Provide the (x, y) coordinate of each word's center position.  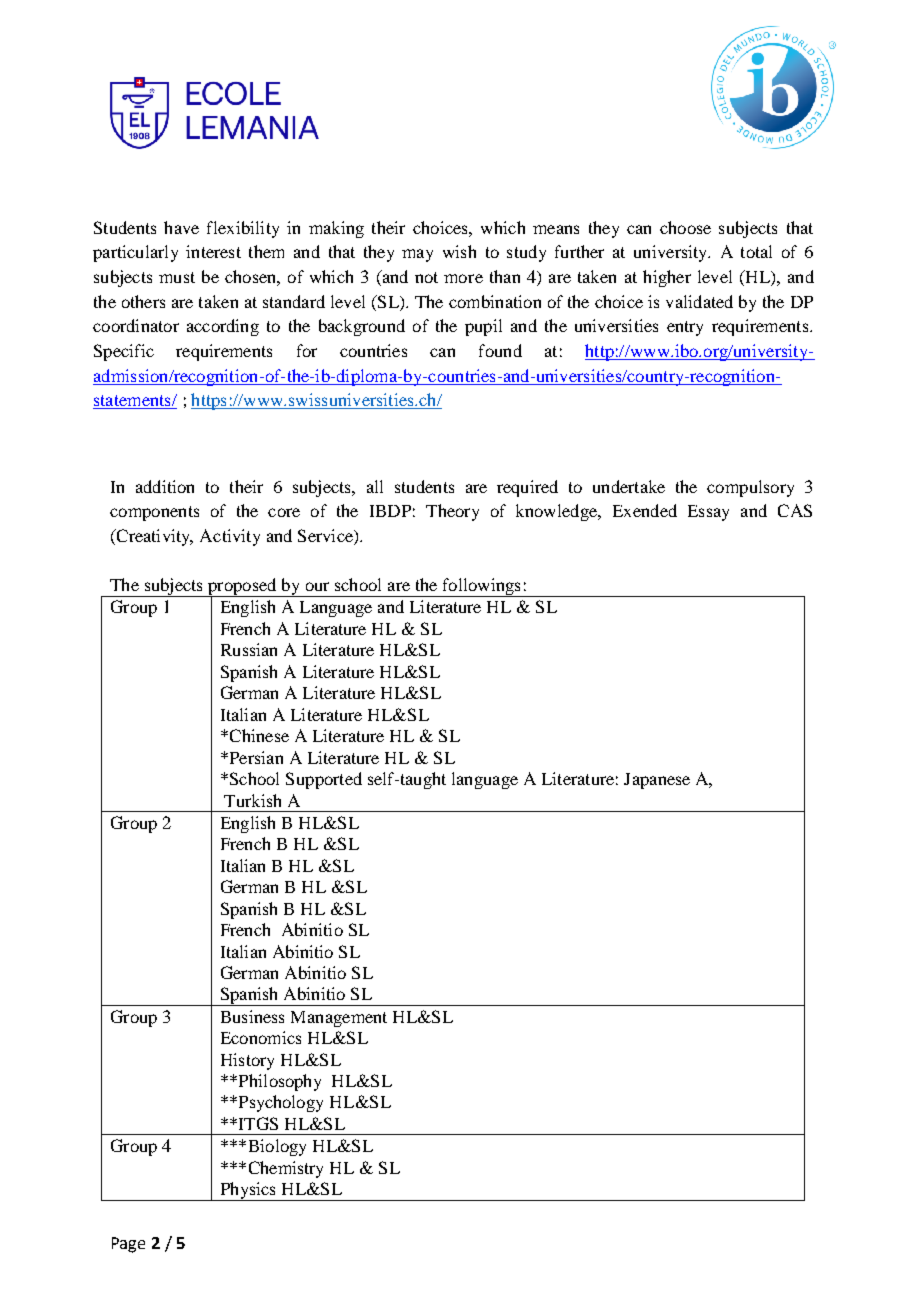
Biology (277, 1147)
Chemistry (286, 1169)
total (756, 251)
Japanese (657, 781)
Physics (248, 1191)
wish (459, 251)
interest (213, 251)
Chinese (258, 735)
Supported (324, 780)
